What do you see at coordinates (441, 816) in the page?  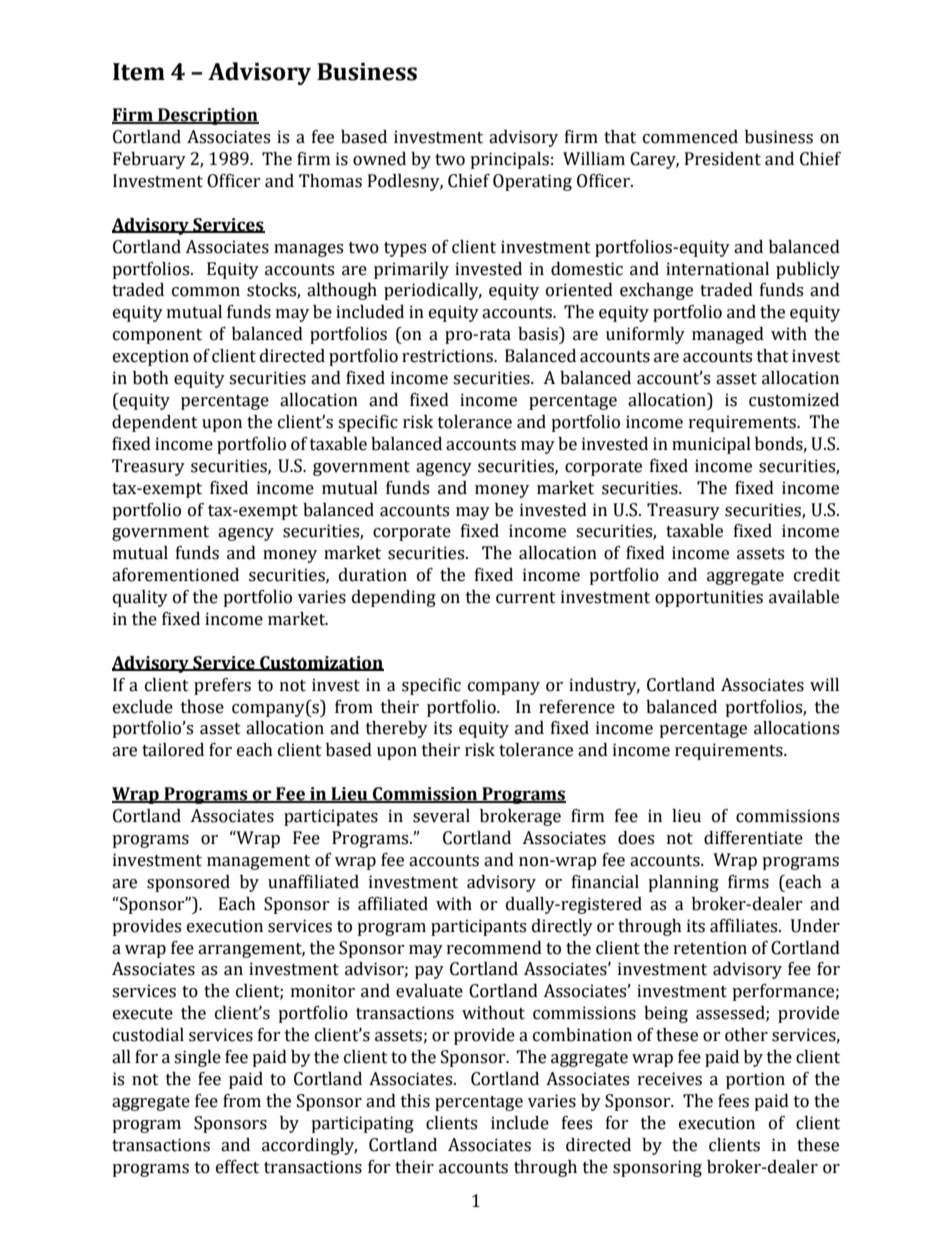 I see `several` at bounding box center [441, 816].
